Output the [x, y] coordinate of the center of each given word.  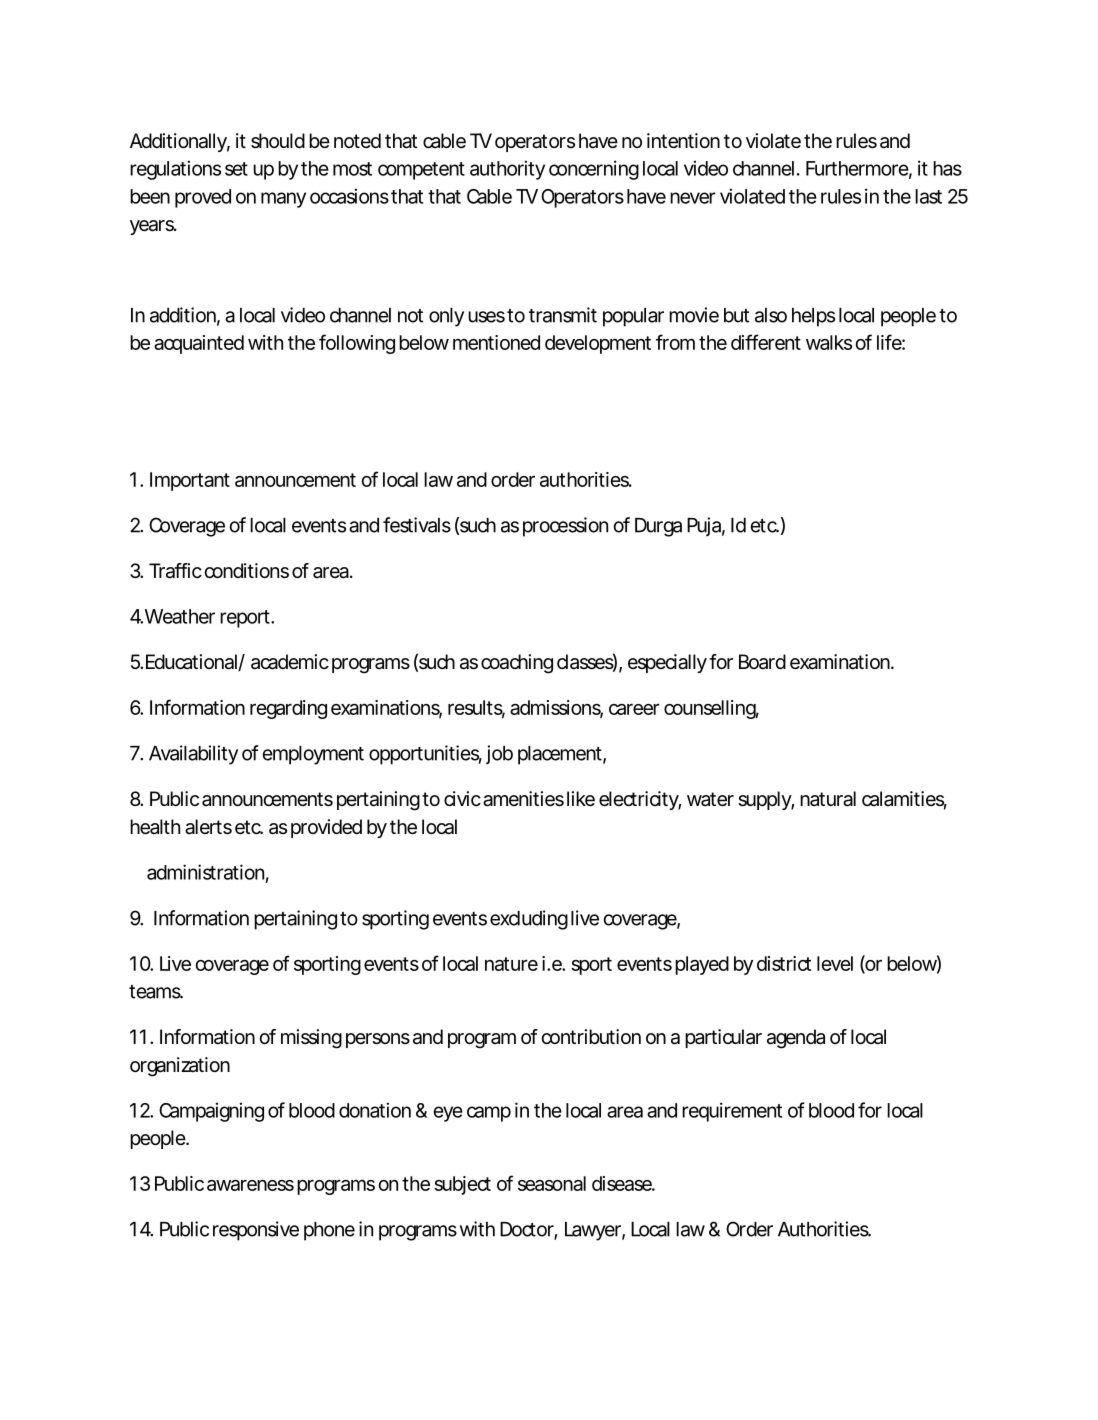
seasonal [552, 1183]
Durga [658, 527]
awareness [250, 1185]
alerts [208, 827]
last [928, 196]
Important [190, 481]
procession [565, 527]
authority [507, 170]
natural [828, 799]
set [236, 169]
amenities [523, 799]
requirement [732, 1112]
